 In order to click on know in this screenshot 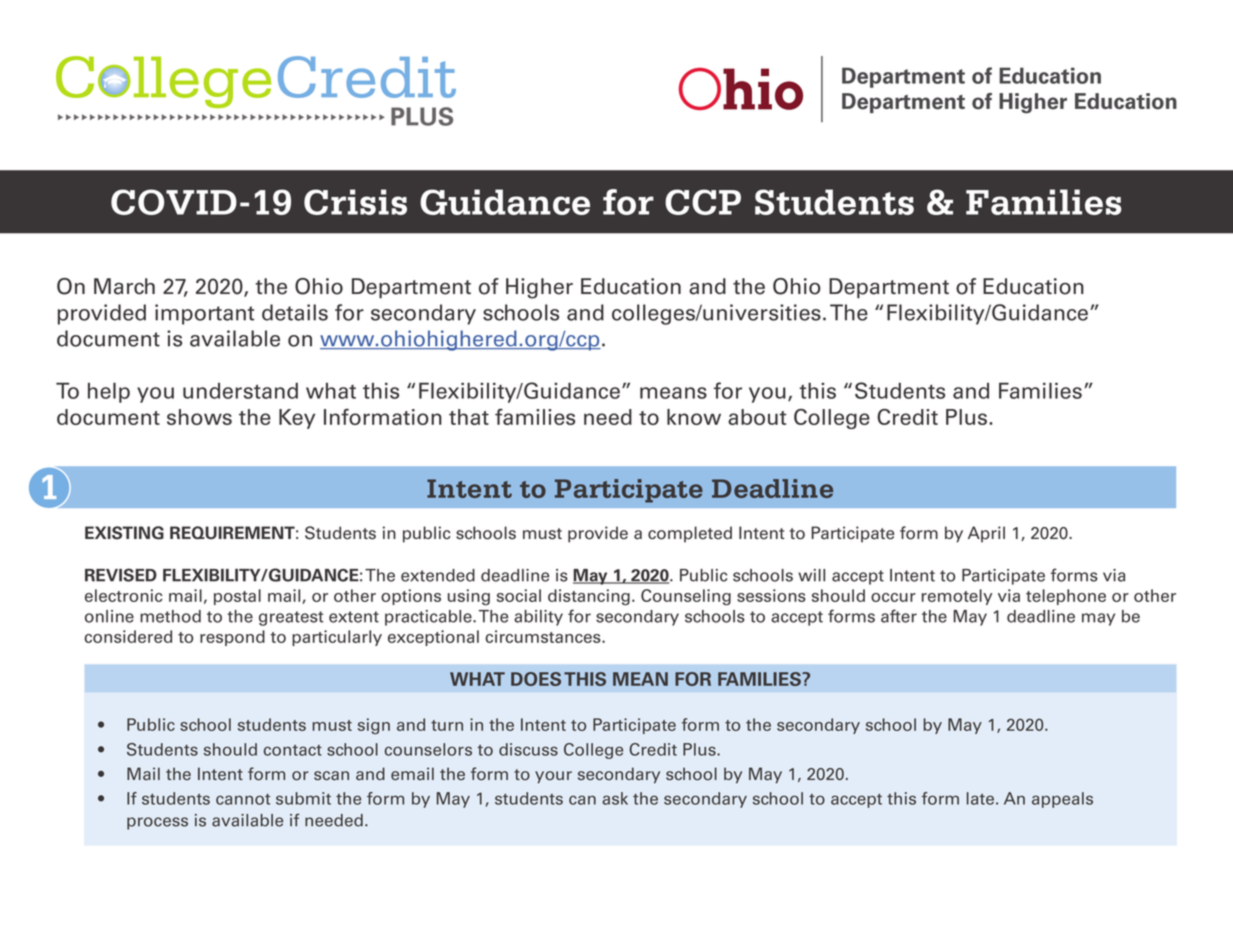, I will do `click(694, 417)`.
